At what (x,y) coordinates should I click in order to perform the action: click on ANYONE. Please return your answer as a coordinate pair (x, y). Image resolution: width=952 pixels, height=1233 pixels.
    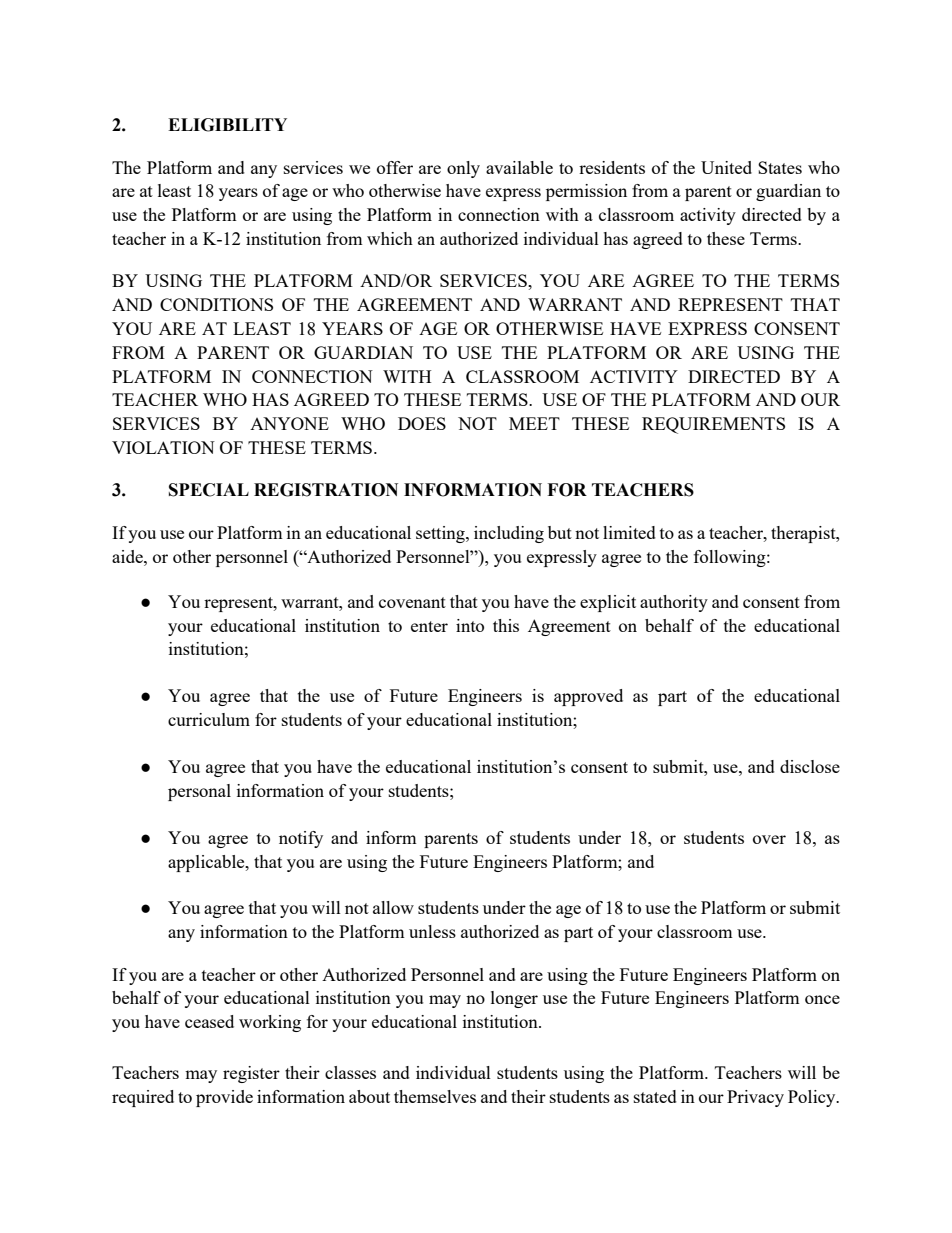
    Looking at the image, I should click on (289, 423).
